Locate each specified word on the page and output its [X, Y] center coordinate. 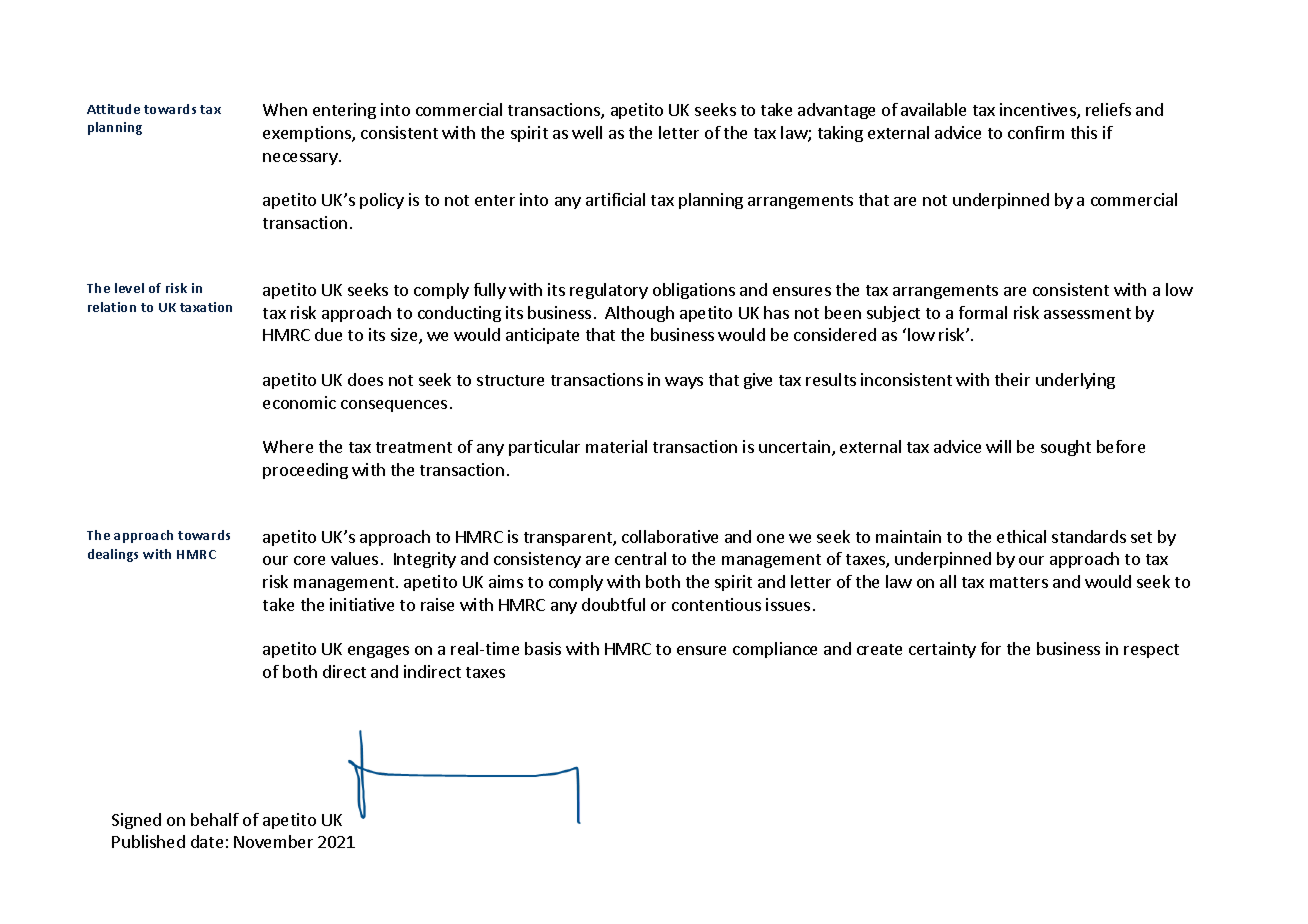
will [998, 446]
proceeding [305, 471]
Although [639, 314]
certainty [942, 650]
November [273, 841]
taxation [206, 307]
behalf [215, 819]
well [587, 132]
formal [983, 312]
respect [1151, 651]
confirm [1036, 132]
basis [543, 648]
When [285, 109]
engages [378, 652]
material [616, 446]
